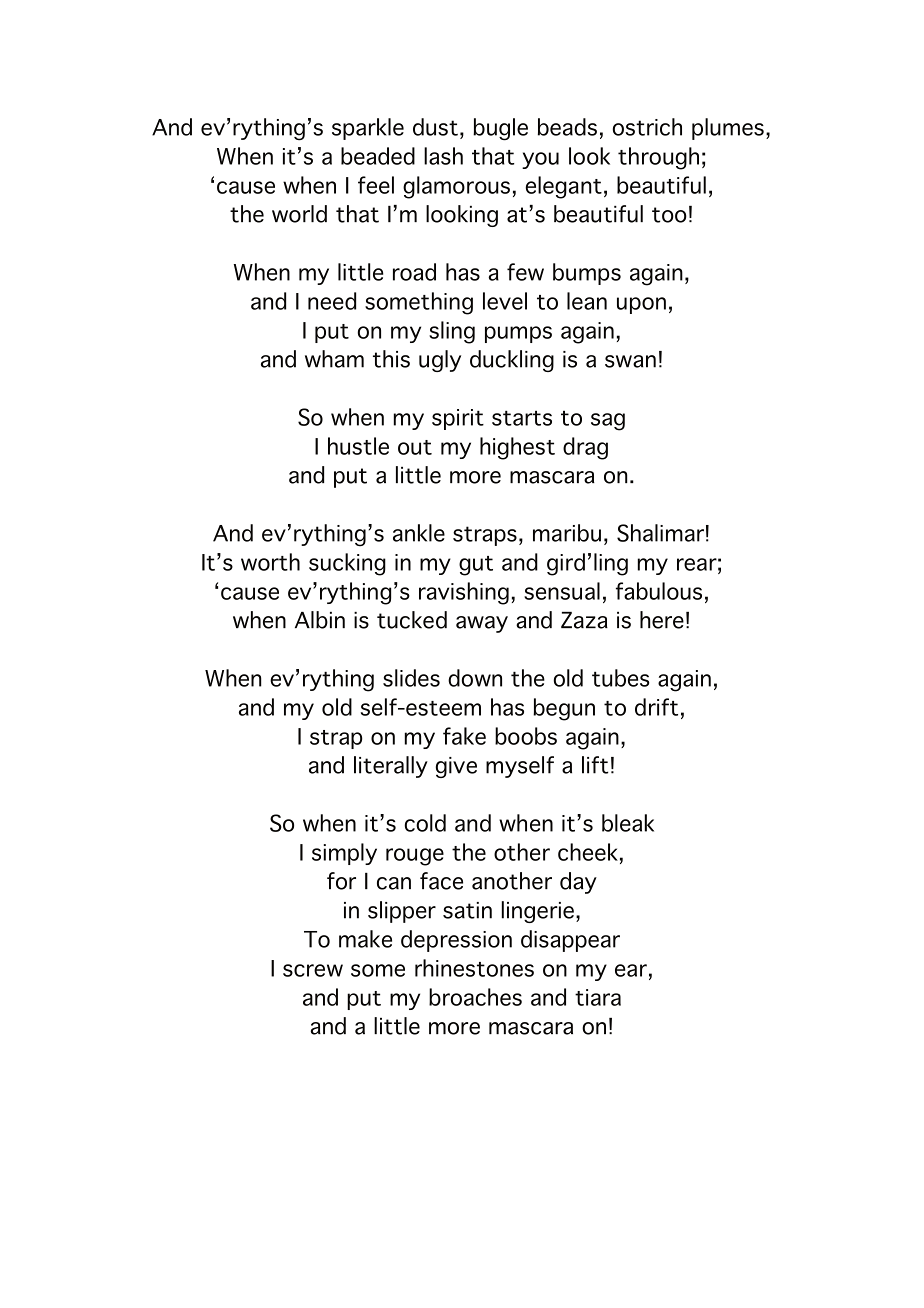 The height and width of the screenshot is (1308, 924). Describe the element at coordinates (540, 160) in the screenshot. I see `you` at that location.
